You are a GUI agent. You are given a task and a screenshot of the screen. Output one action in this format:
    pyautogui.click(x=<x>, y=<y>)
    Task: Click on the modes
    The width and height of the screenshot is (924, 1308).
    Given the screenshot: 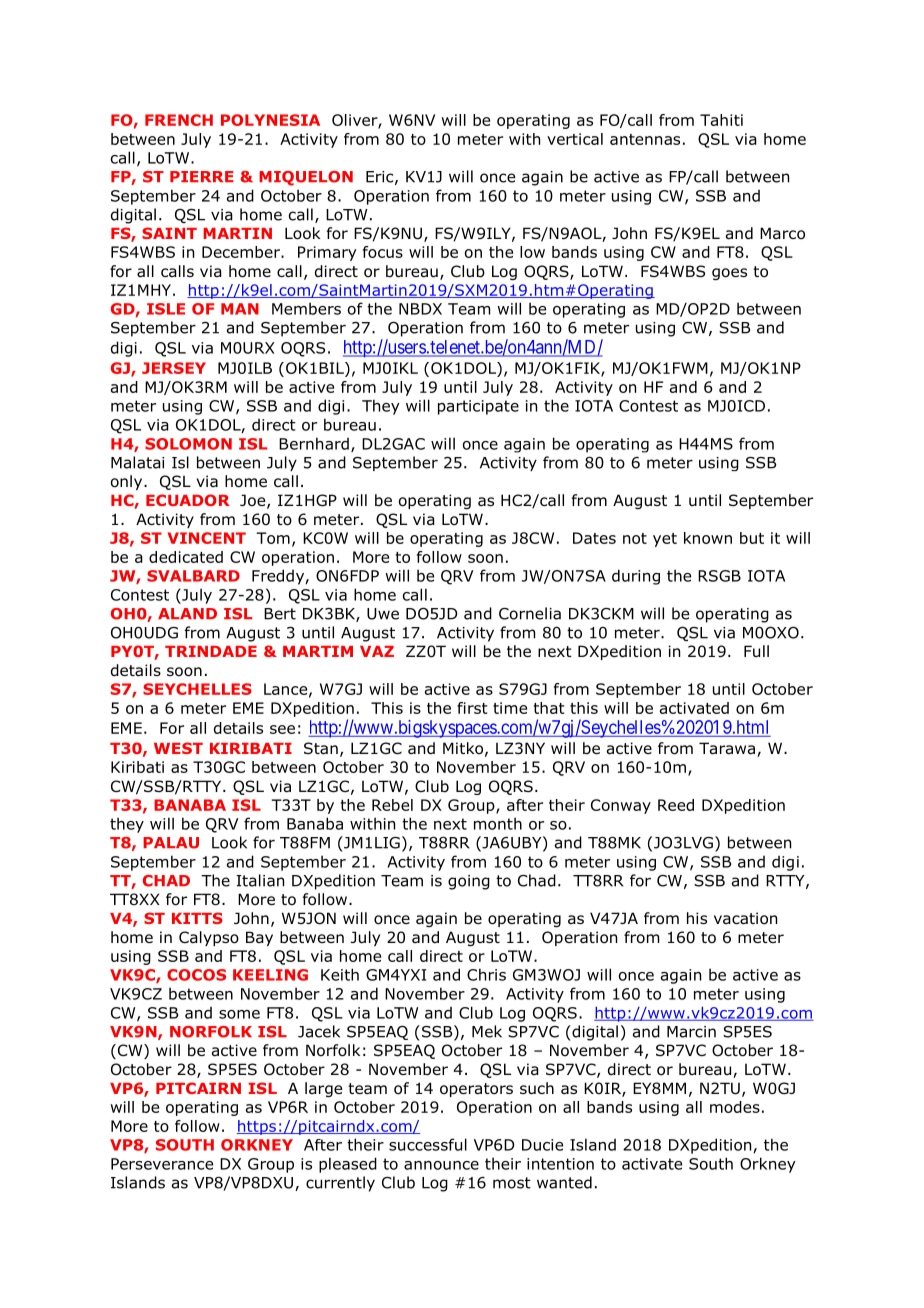 What is the action you would take?
    pyautogui.click(x=735, y=1107)
